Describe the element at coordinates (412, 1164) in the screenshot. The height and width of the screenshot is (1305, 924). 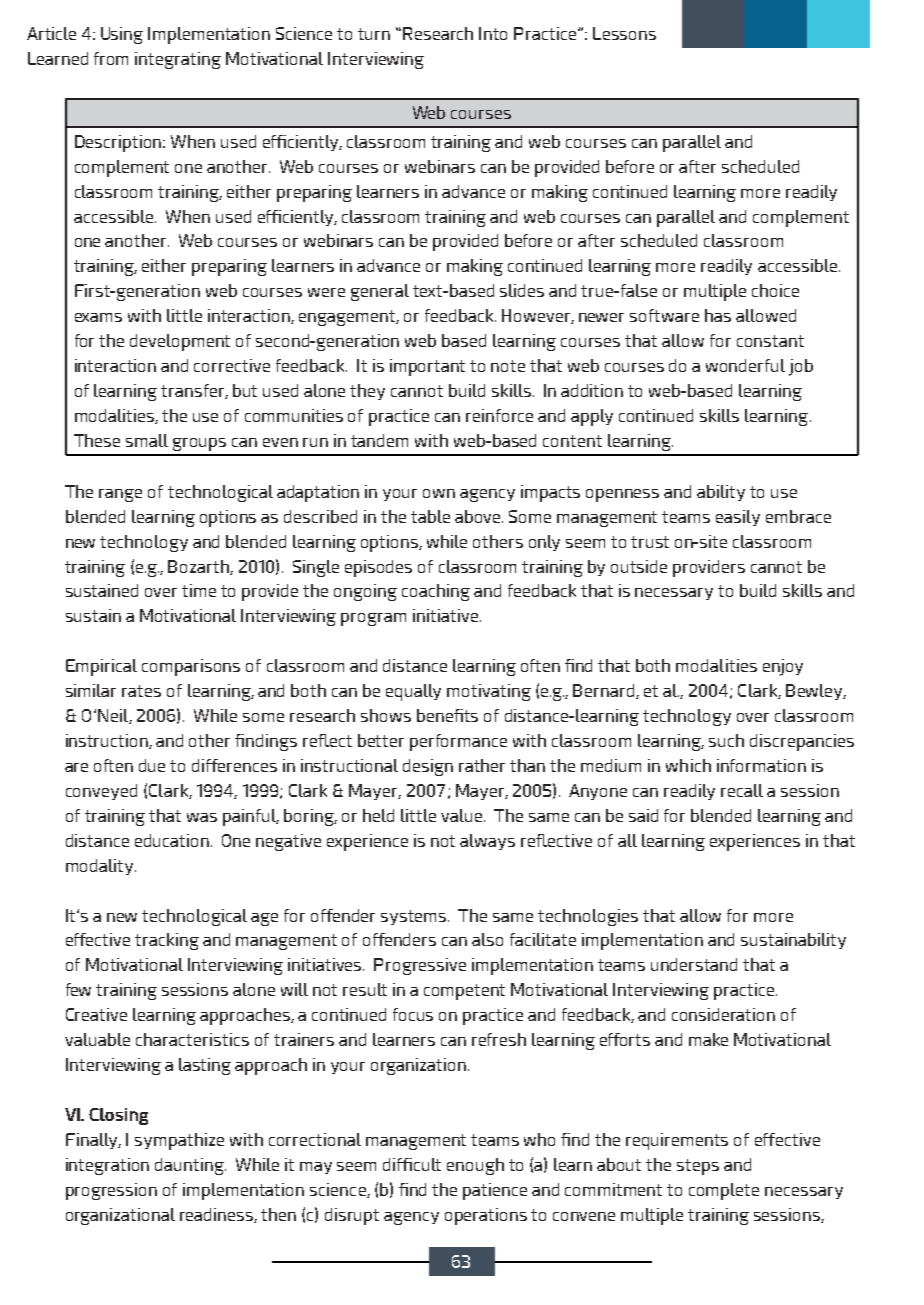
I see `difficult` at that location.
